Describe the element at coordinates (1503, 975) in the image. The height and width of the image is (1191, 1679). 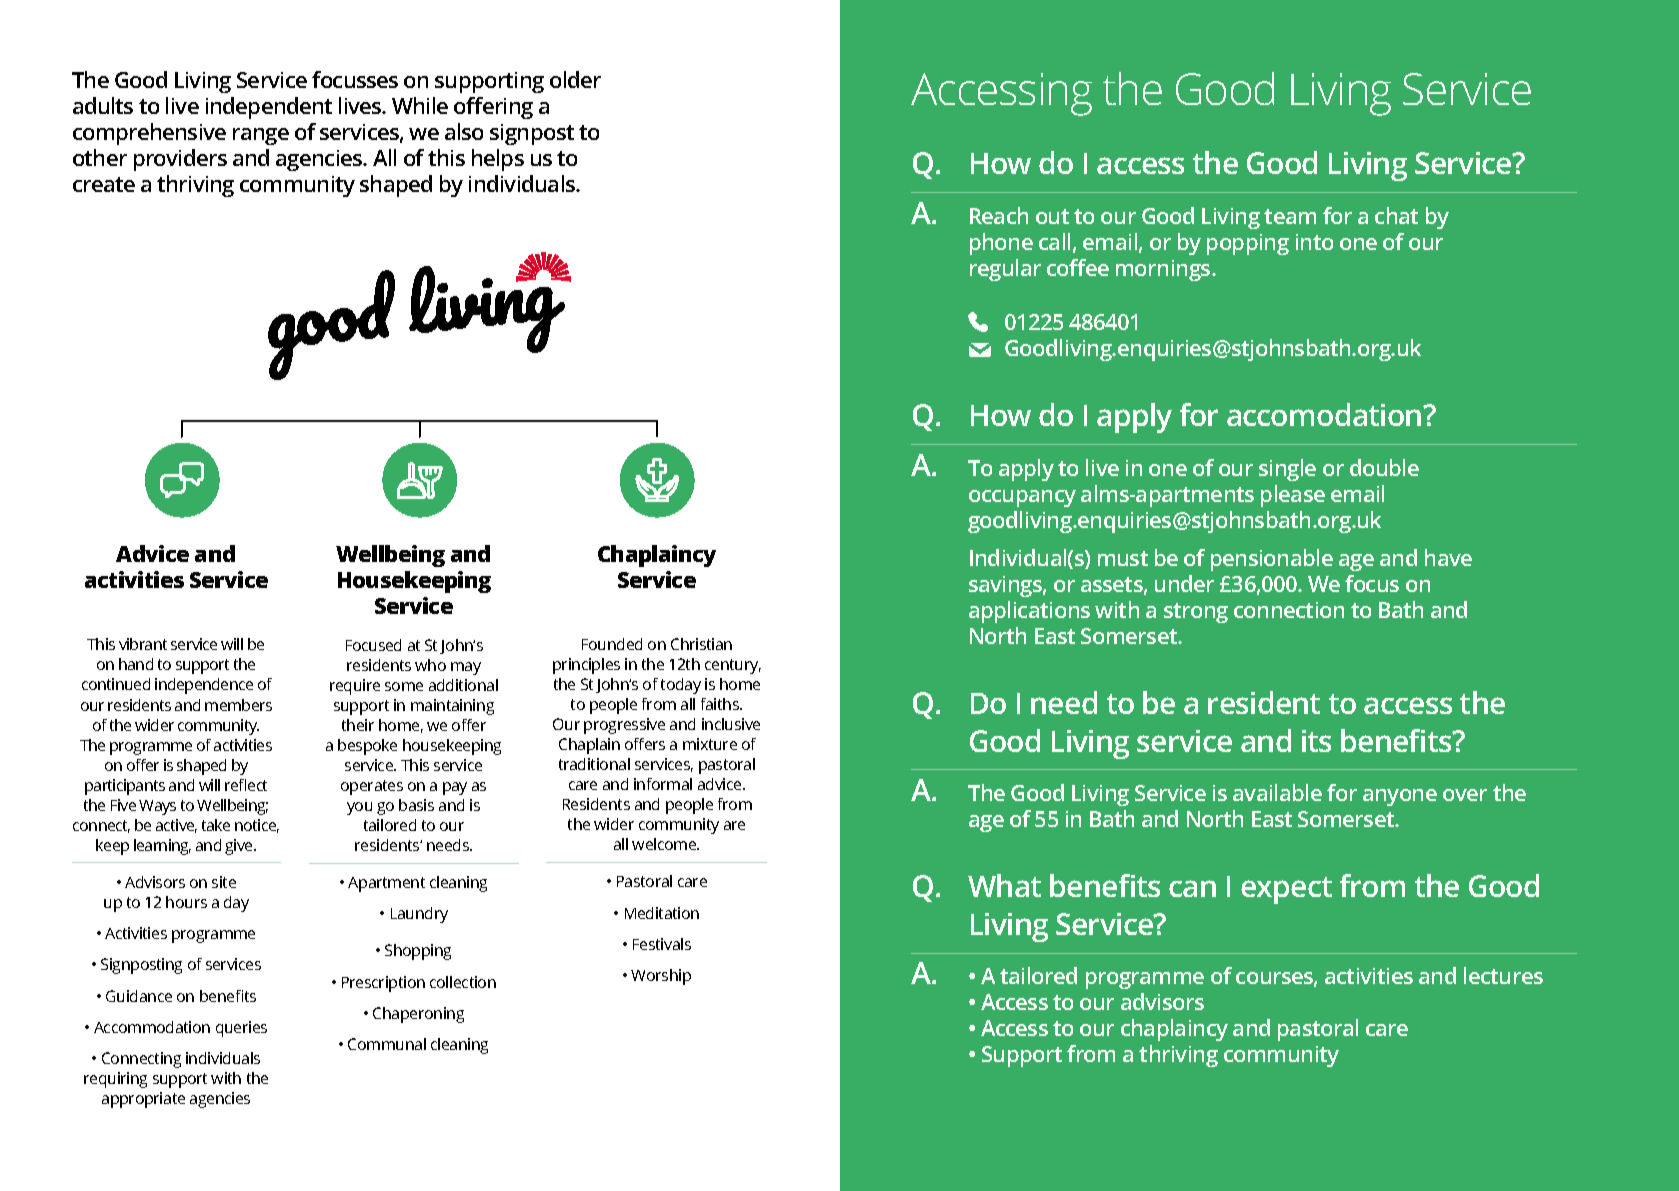
I see `lectures` at that location.
